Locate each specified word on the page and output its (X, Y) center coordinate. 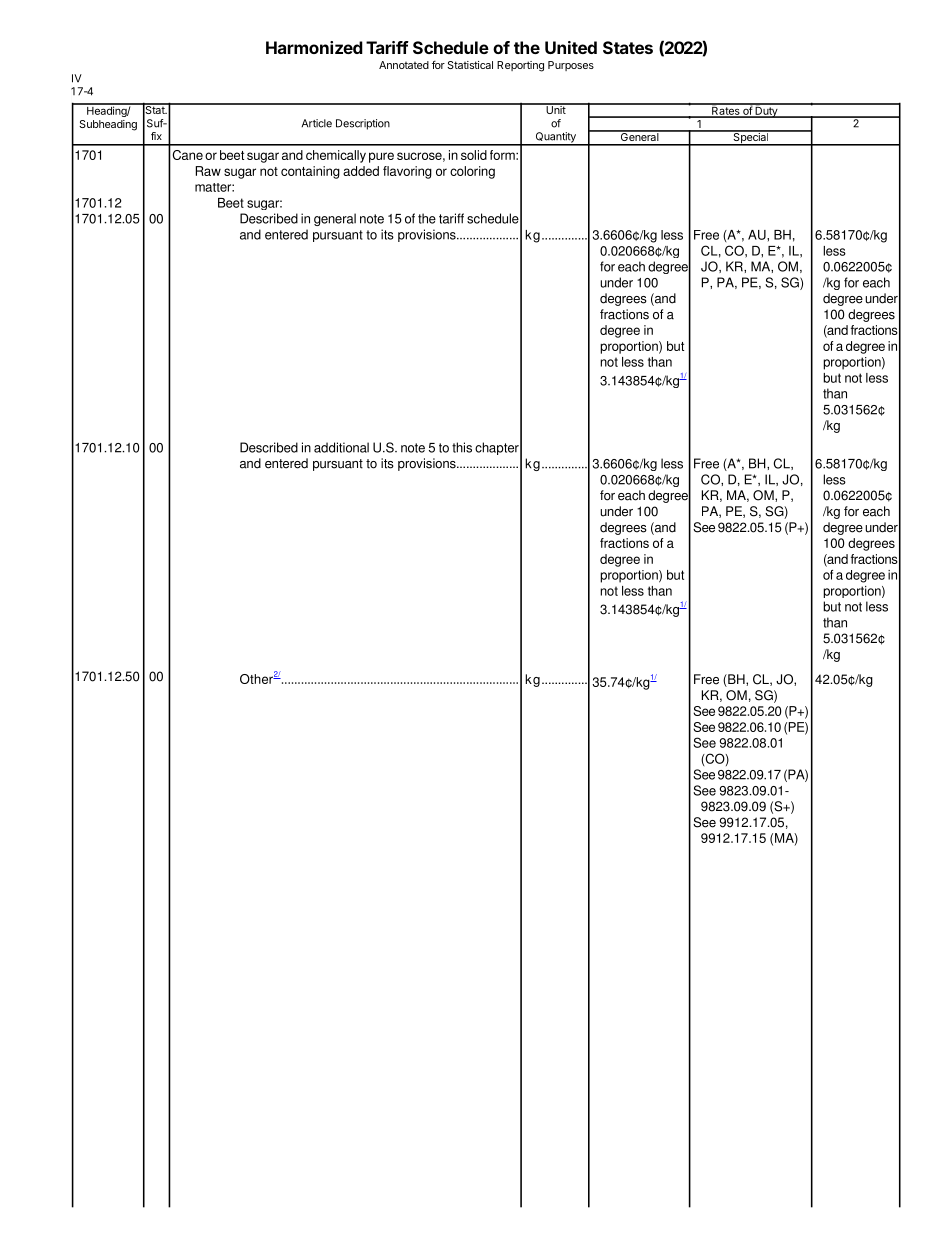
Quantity (555, 138)
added (361, 171)
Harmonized (314, 47)
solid (474, 155)
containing (310, 172)
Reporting (520, 66)
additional (341, 447)
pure (381, 157)
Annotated (404, 65)
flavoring (407, 172)
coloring (472, 172)
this (462, 447)
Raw (208, 171)
